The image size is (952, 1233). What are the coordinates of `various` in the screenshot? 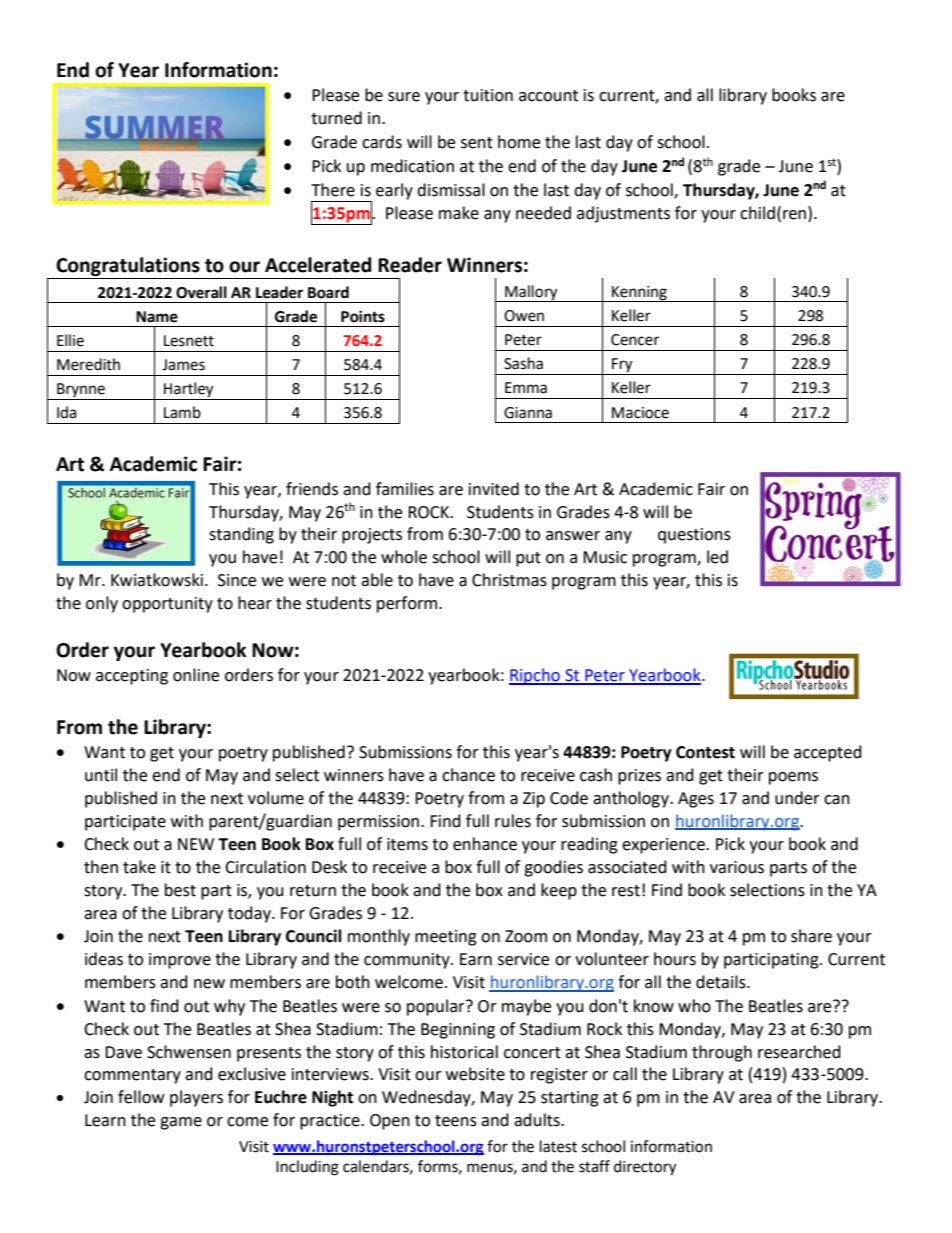 It's located at (737, 867).
